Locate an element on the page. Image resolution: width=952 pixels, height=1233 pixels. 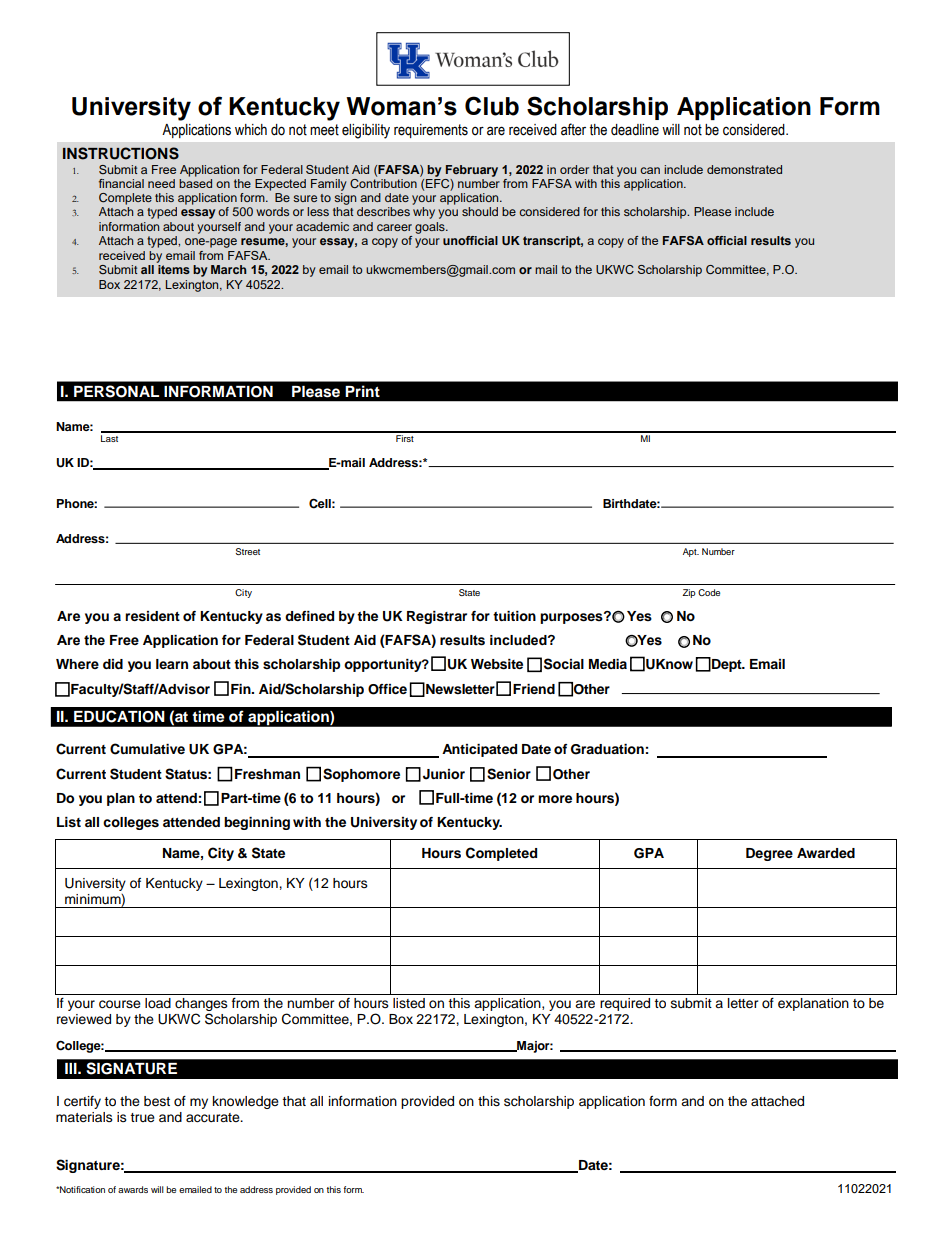
Junior is located at coordinates (444, 774).
